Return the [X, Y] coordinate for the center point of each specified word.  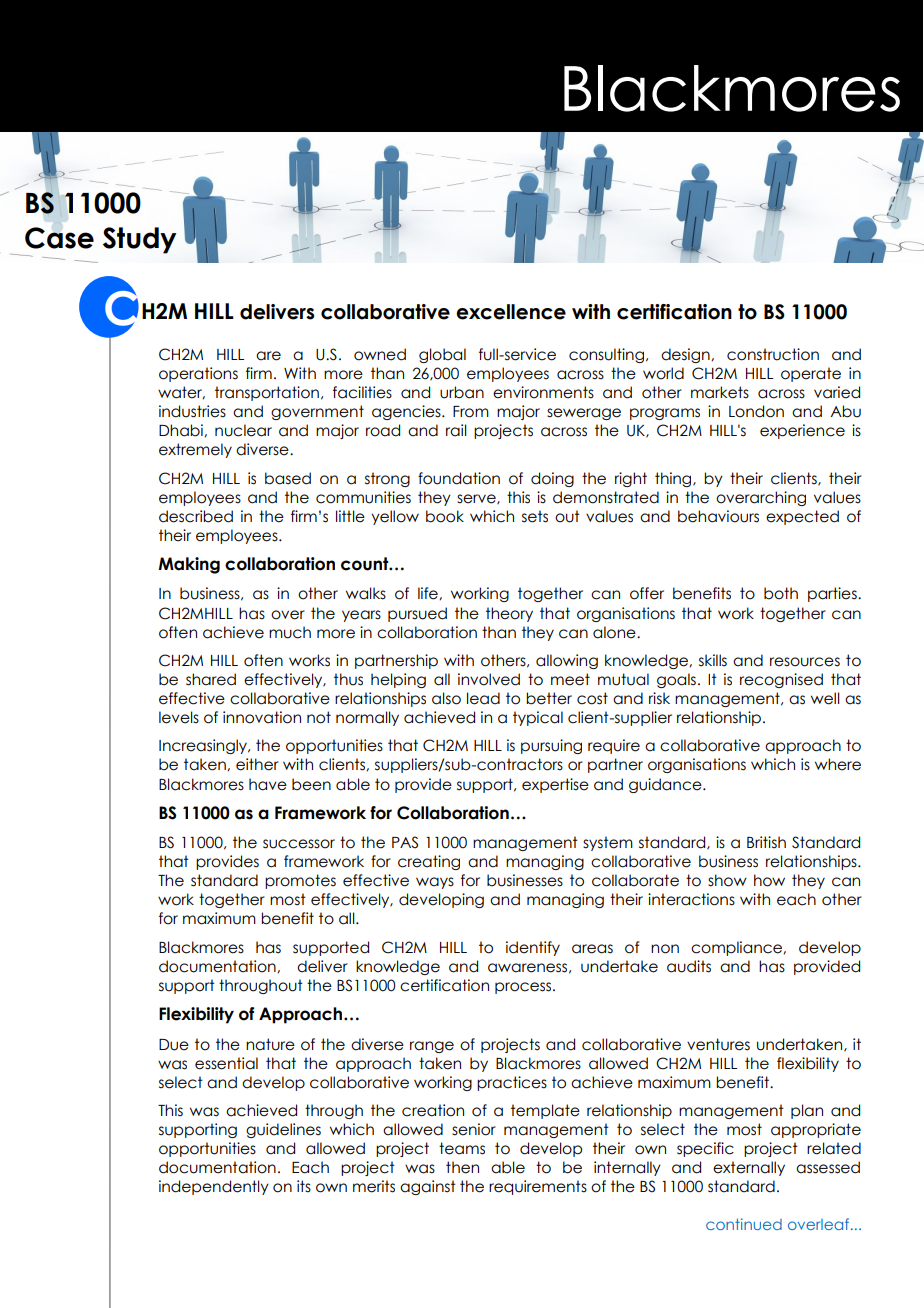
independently [214, 1187]
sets [535, 516]
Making [189, 565]
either [257, 764]
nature [270, 1044]
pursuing [551, 746]
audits [689, 966]
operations [198, 374]
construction [773, 354]
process [524, 988]
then [462, 1167]
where [838, 764]
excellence [511, 312]
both [781, 593]
